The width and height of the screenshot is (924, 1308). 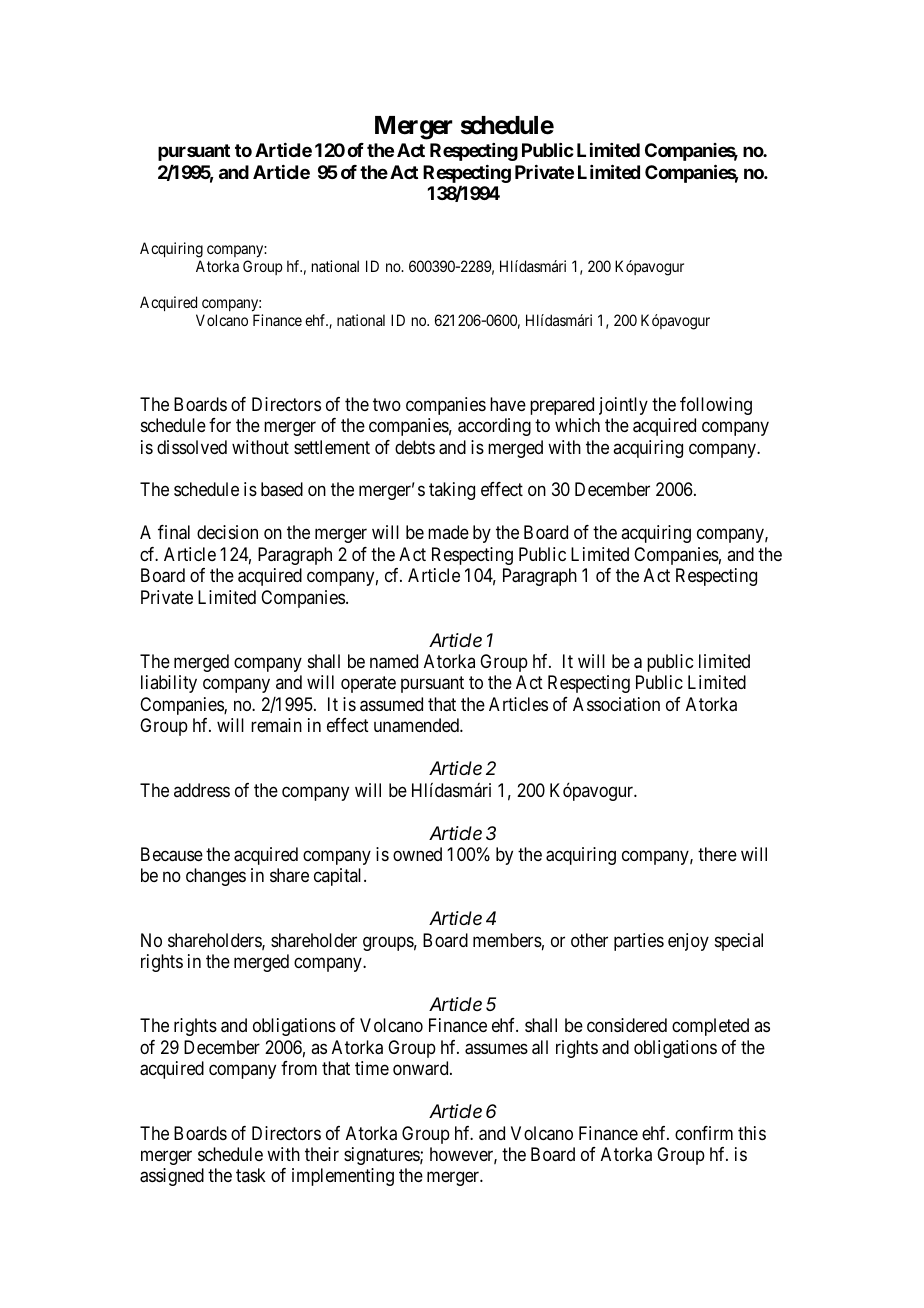 I want to click on following, so click(x=716, y=406).
